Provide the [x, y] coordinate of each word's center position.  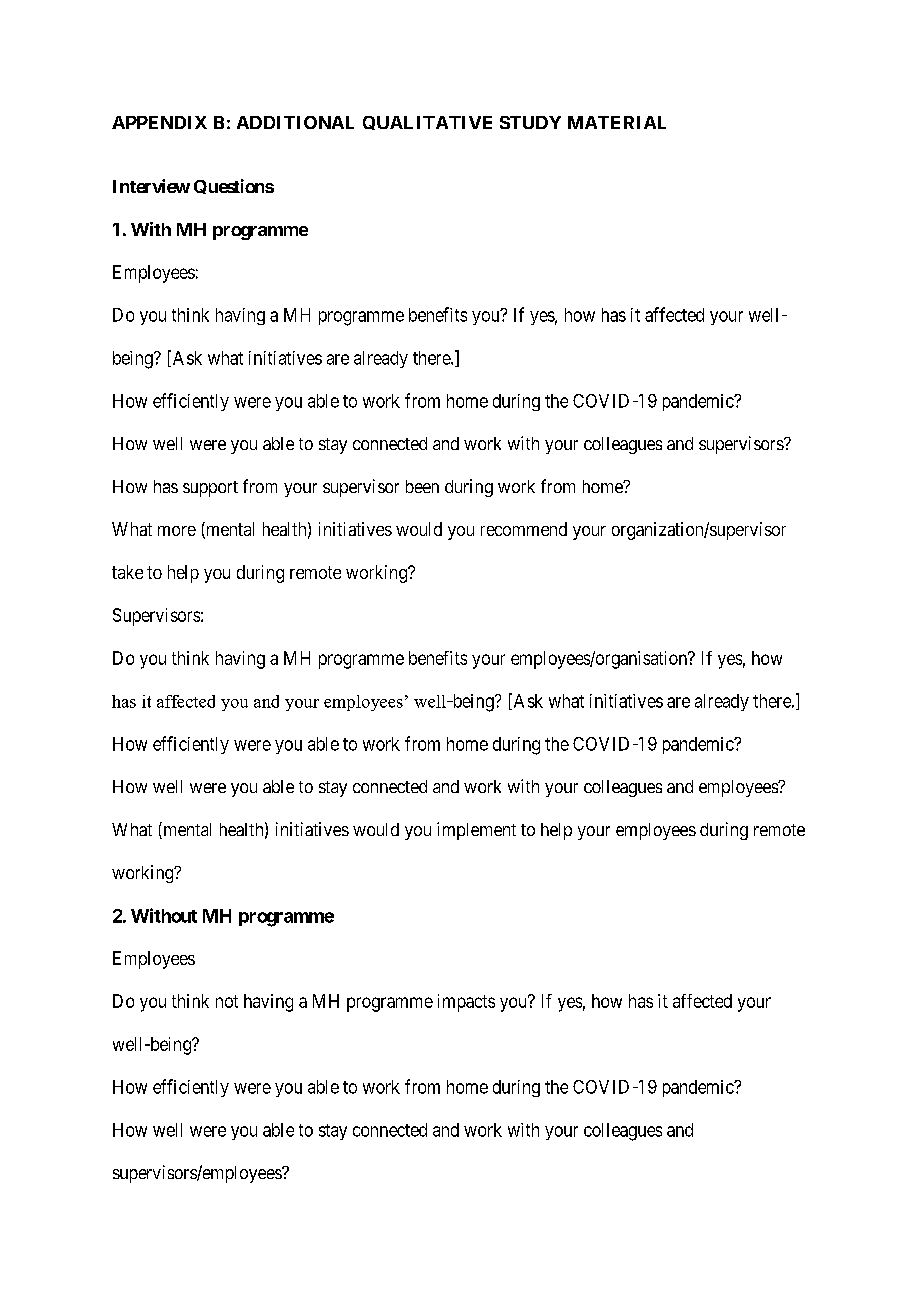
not [227, 1001]
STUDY [530, 122]
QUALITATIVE [427, 123]
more [177, 531]
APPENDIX [159, 122]
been [422, 486]
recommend [524, 529]
